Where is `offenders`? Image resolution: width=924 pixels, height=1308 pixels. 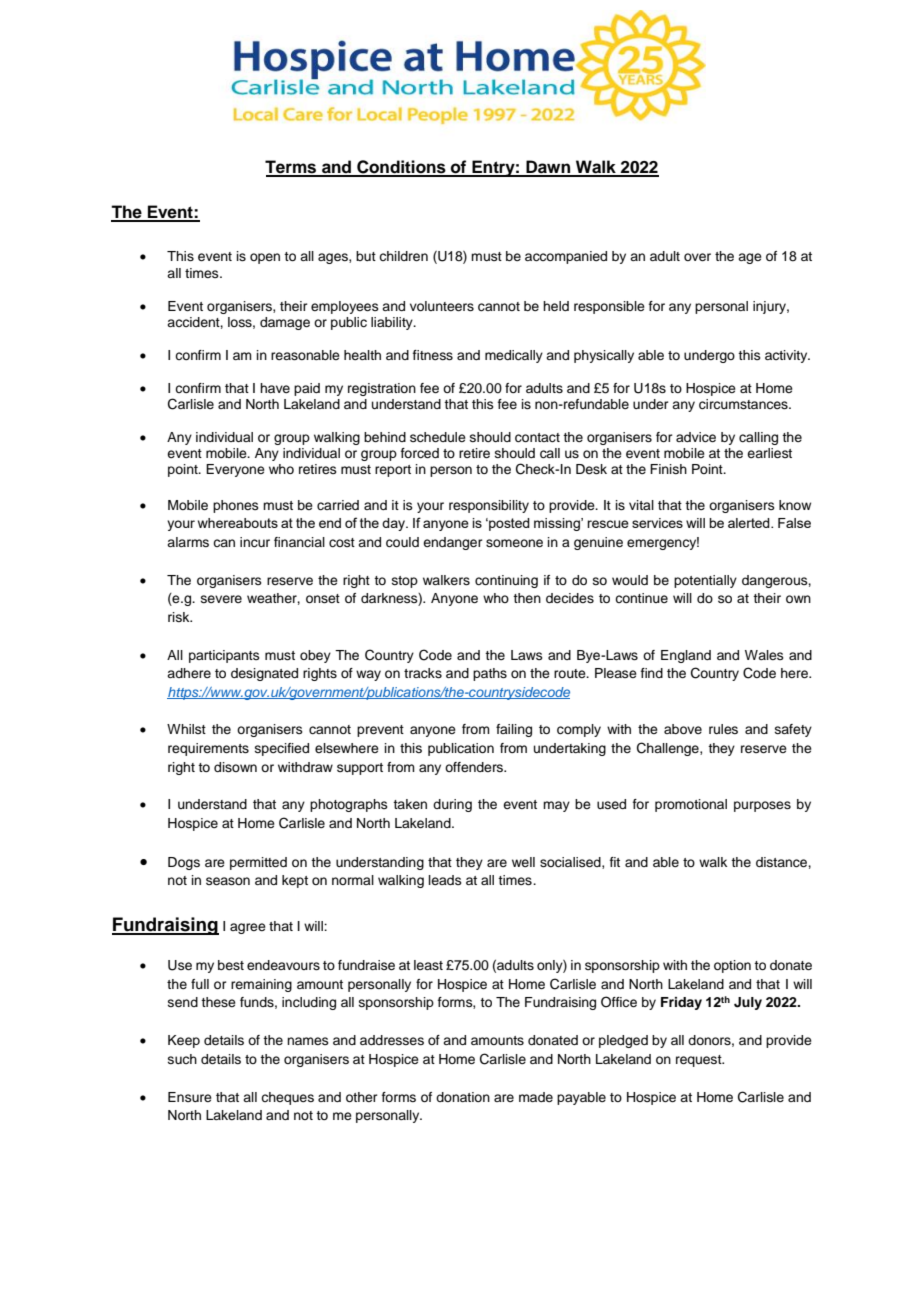
offenders is located at coordinates (475, 767).
